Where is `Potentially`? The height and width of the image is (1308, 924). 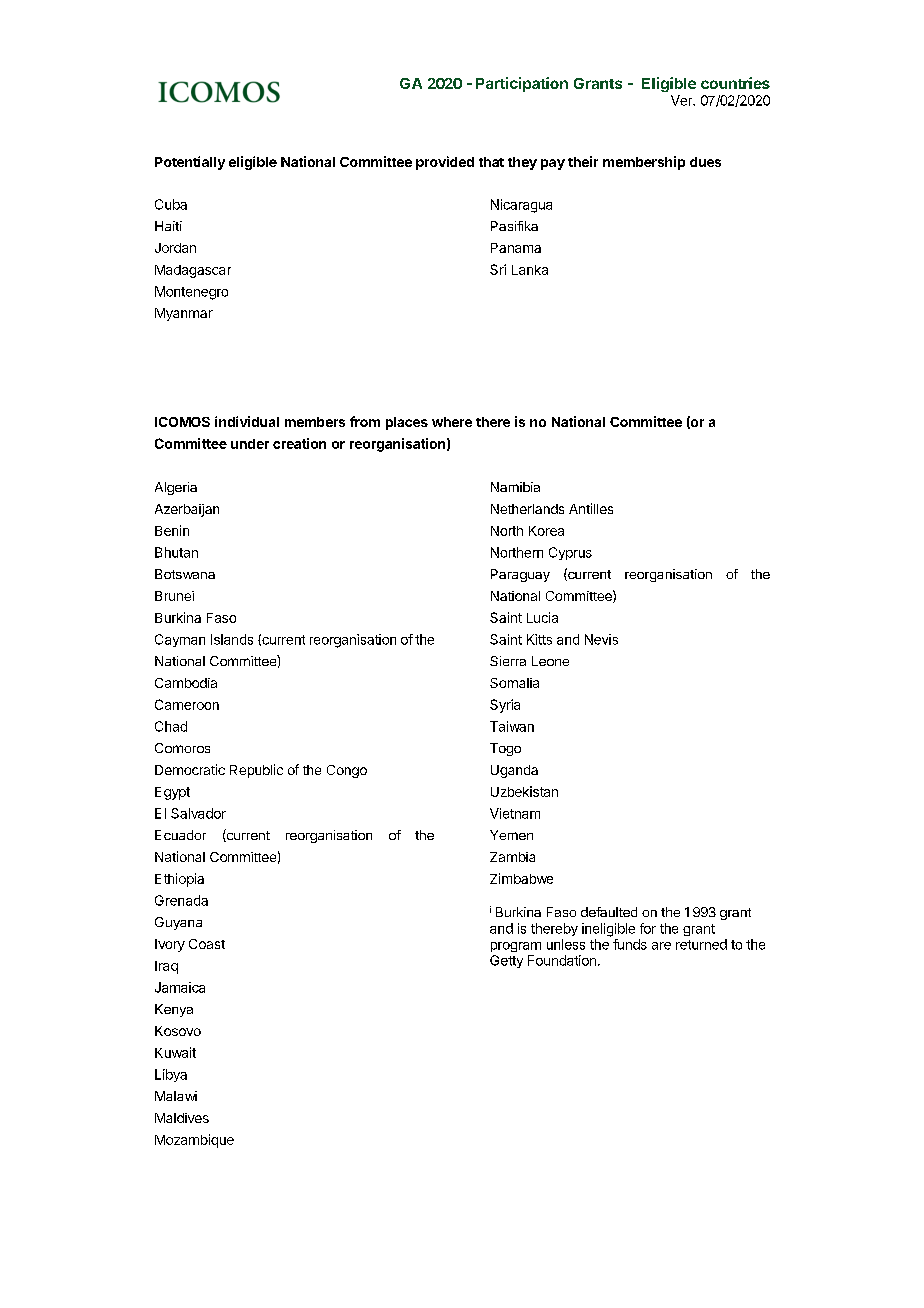
Potentially is located at coordinates (190, 163).
